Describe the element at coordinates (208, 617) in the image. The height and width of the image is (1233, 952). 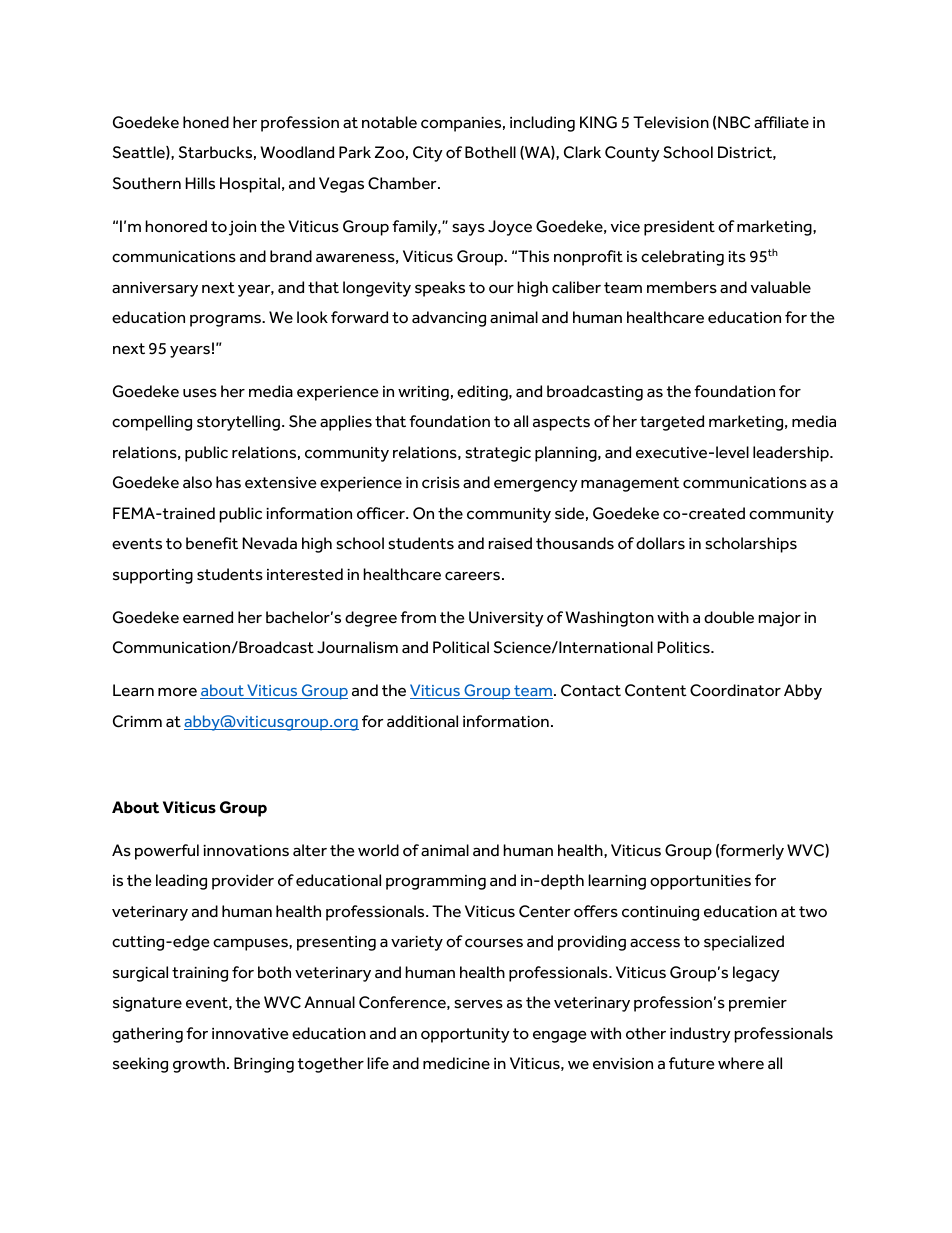
I see `earned` at that location.
